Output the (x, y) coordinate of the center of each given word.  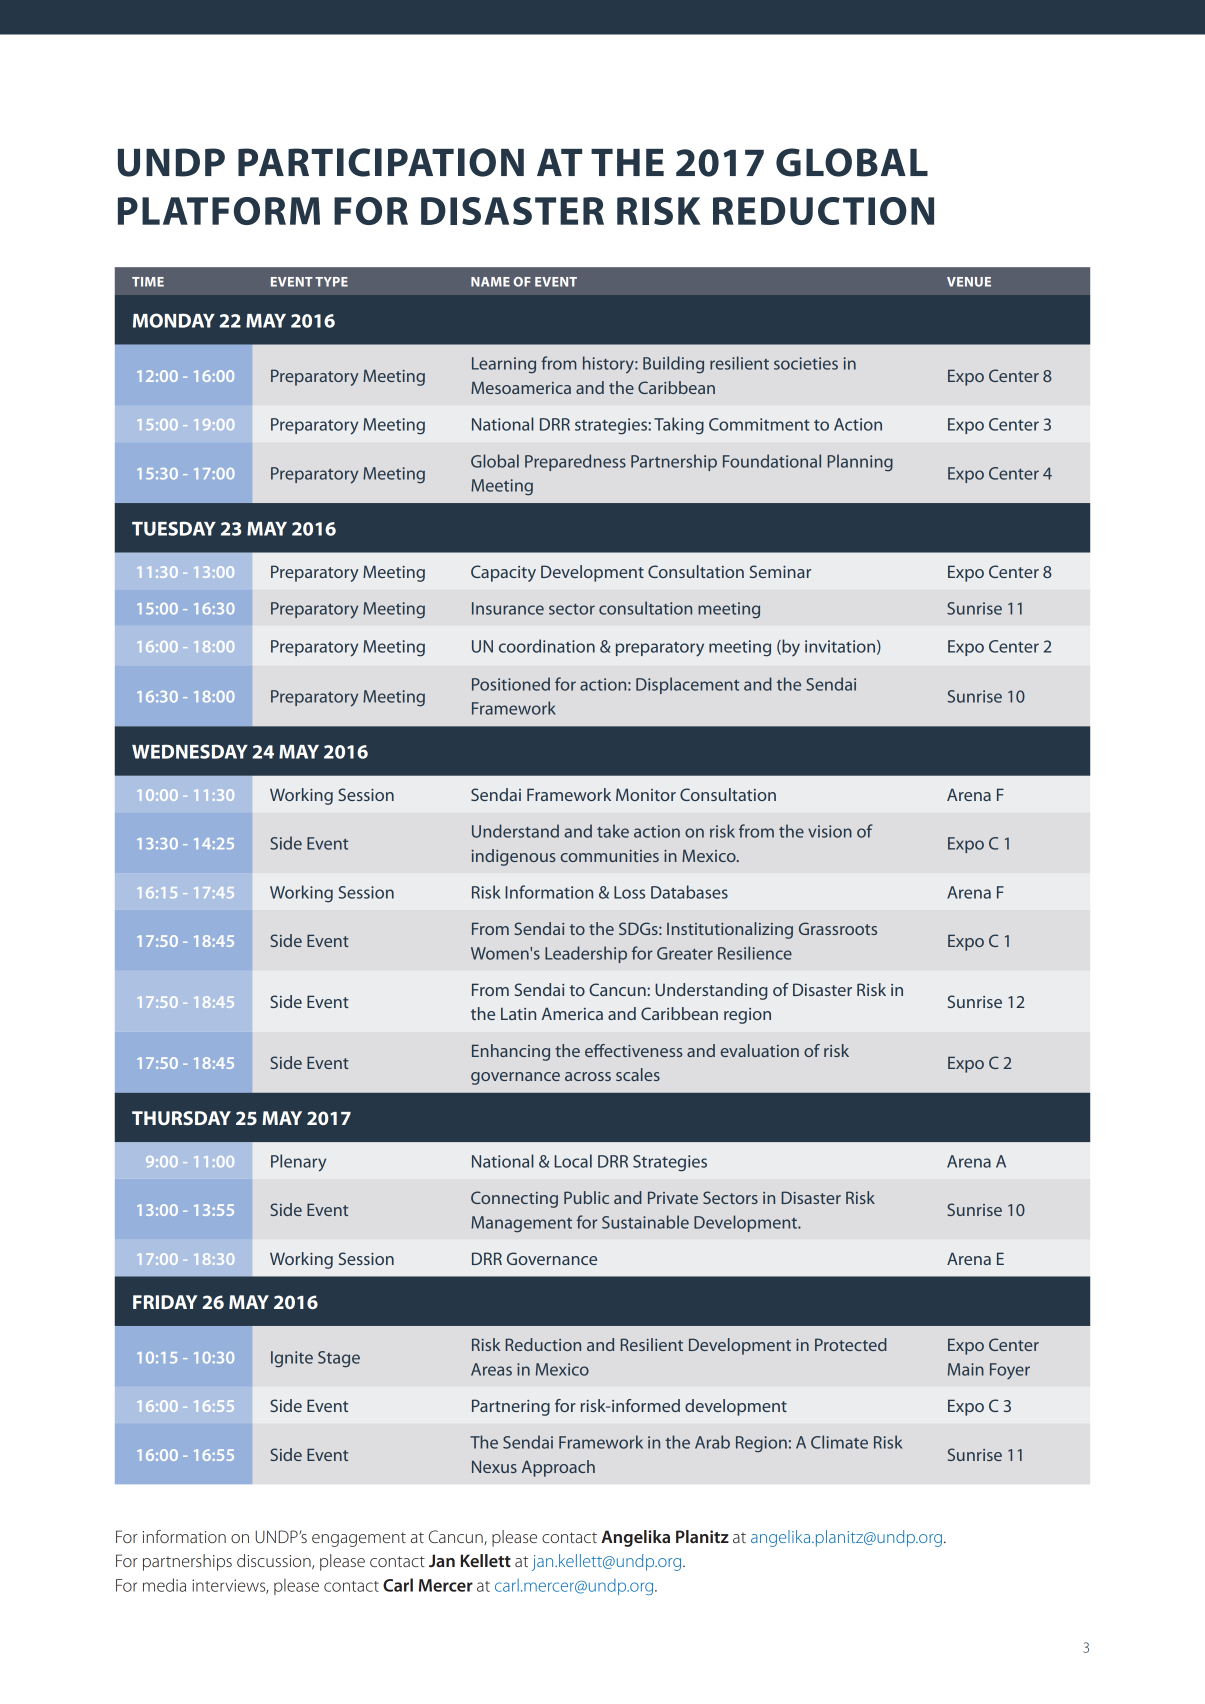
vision (830, 831)
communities (609, 856)
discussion (275, 1561)
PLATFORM (219, 211)
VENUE (969, 282)
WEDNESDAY (190, 751)
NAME (490, 282)
